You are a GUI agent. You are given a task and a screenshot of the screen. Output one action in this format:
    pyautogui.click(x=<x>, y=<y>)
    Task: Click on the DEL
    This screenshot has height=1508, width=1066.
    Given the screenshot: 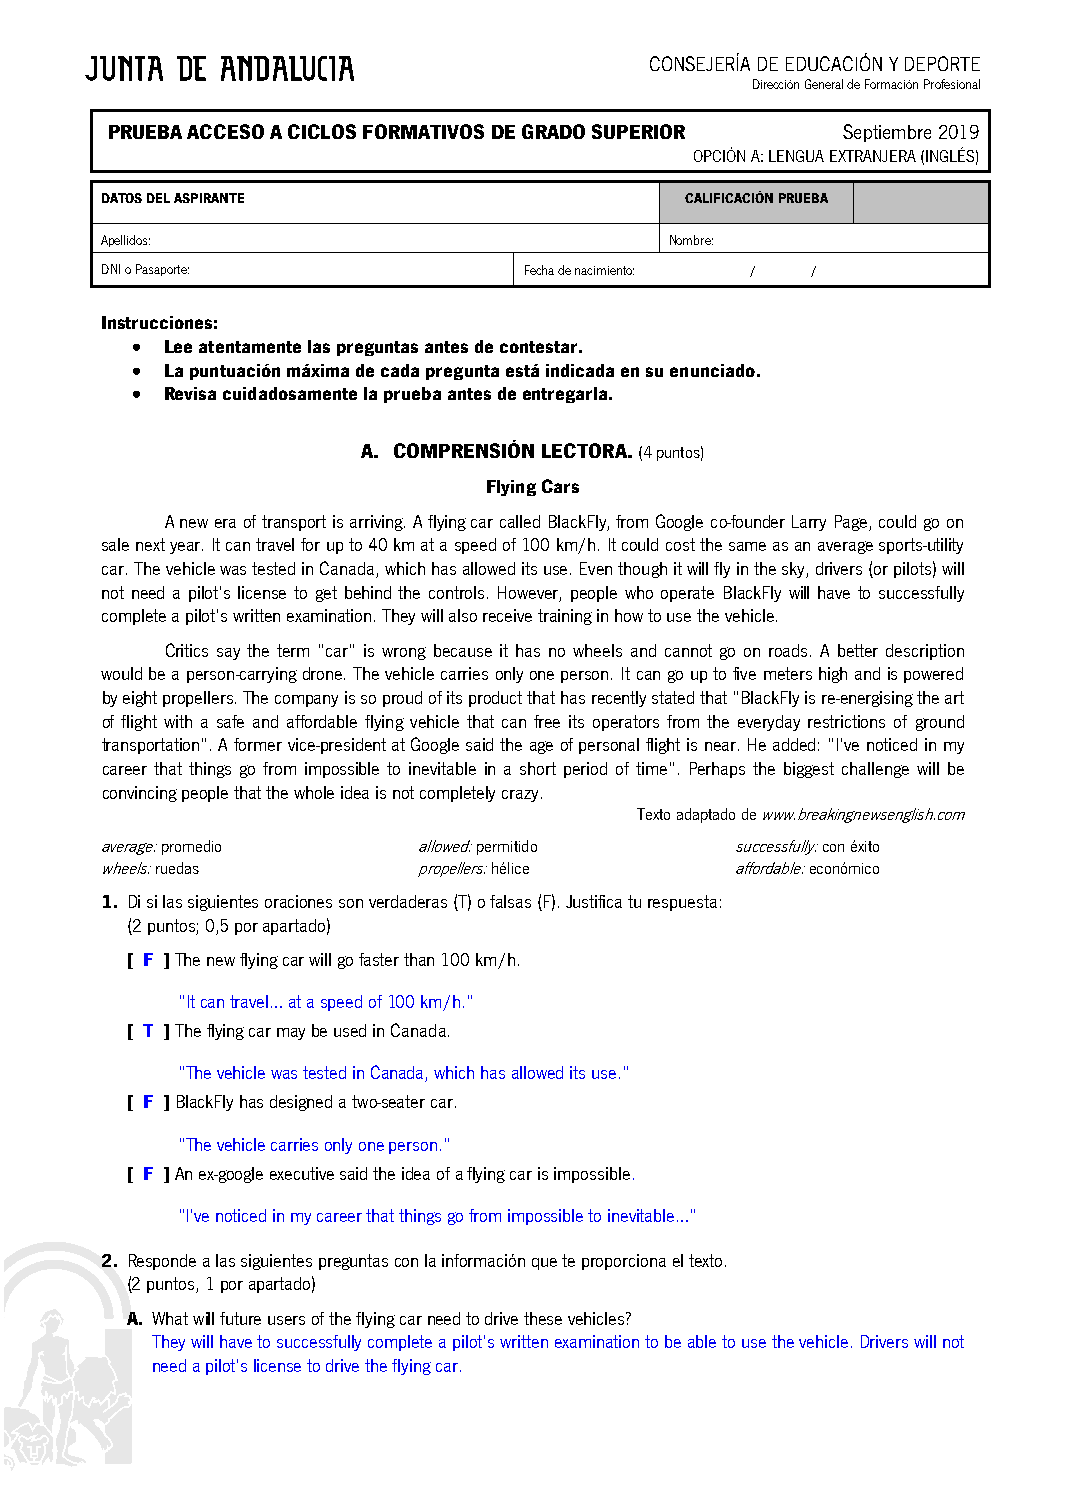 What is the action you would take?
    pyautogui.click(x=158, y=198)
